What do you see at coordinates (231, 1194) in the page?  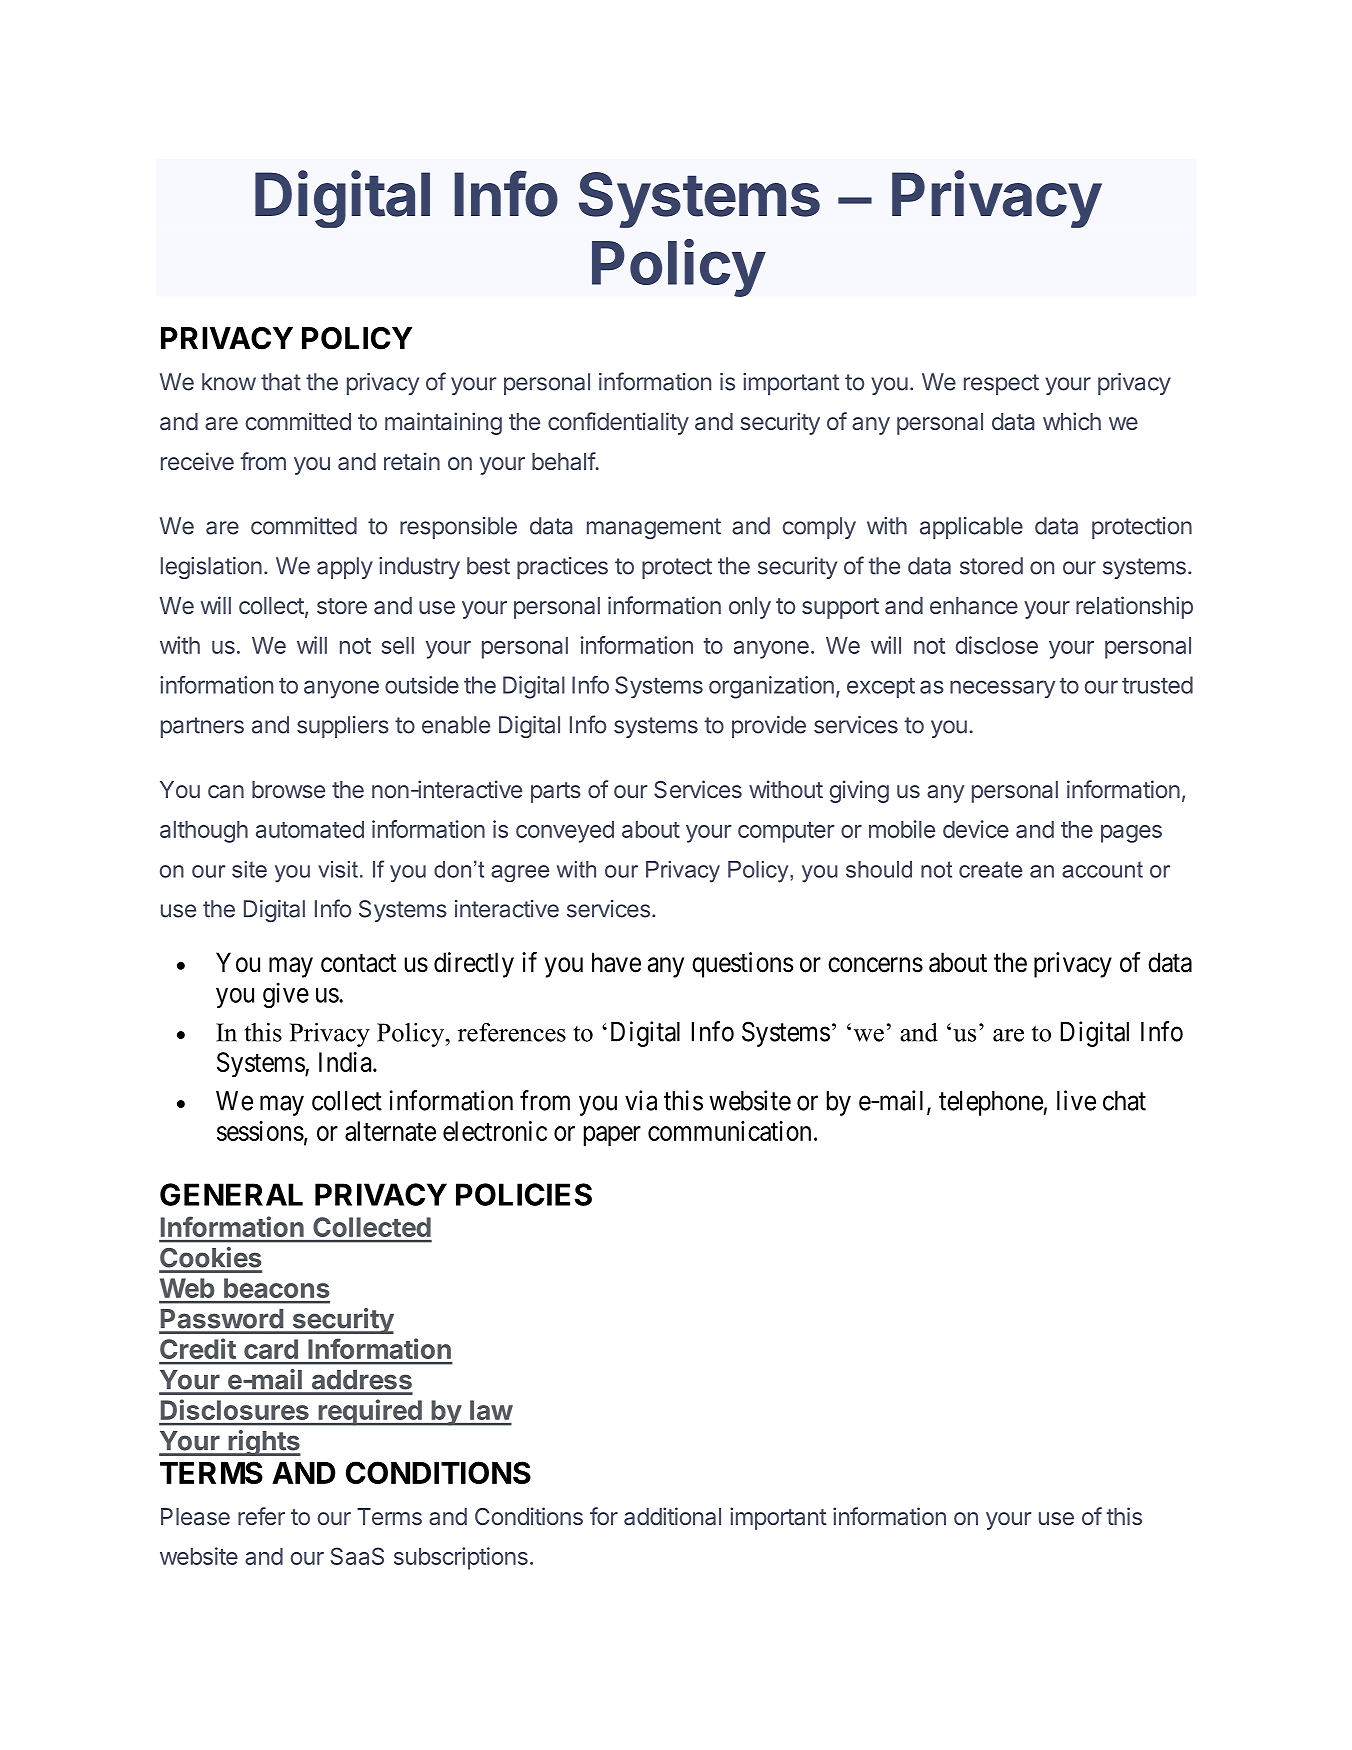 I see `GENERAL` at bounding box center [231, 1194].
